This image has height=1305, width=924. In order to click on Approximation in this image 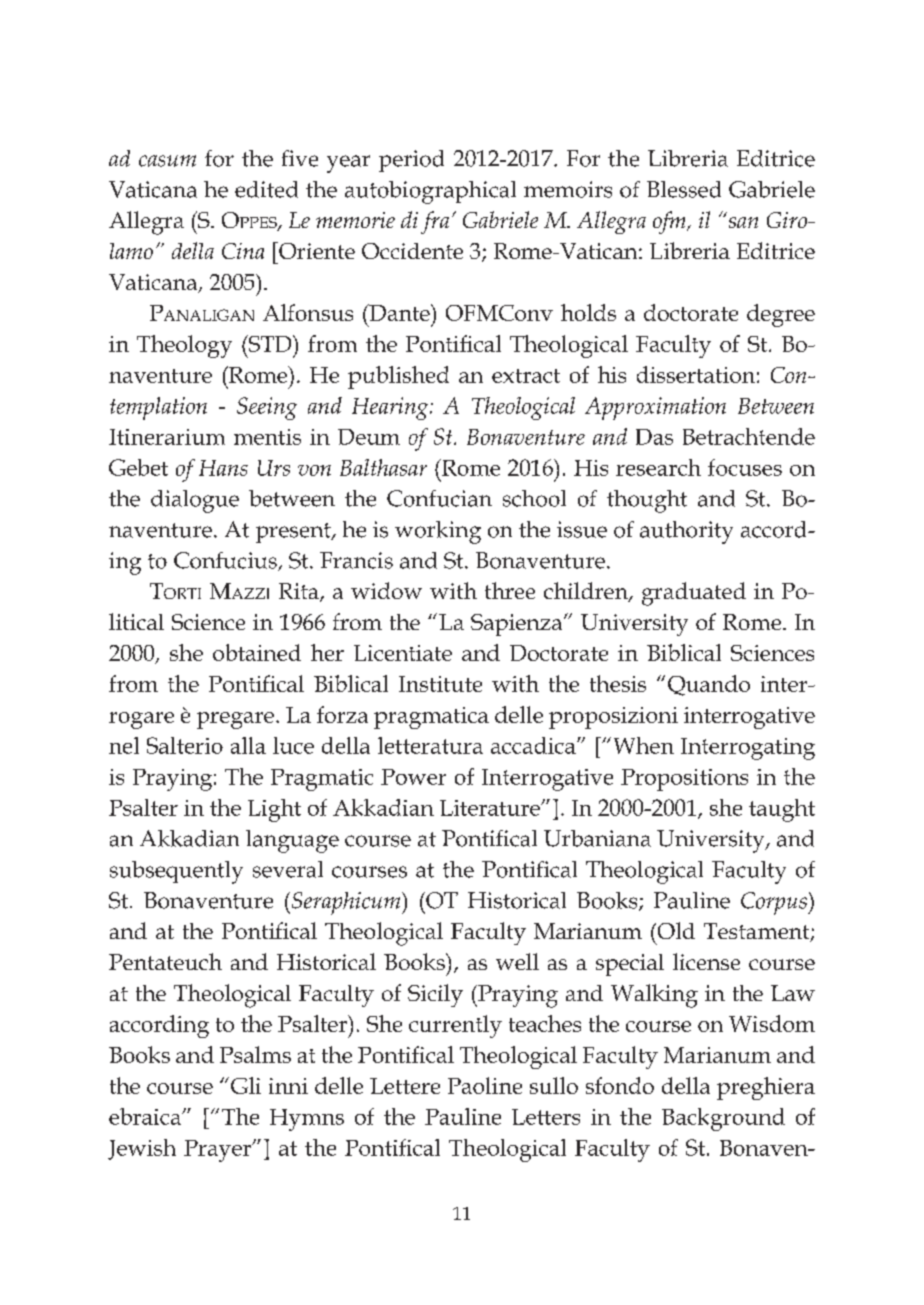, I will do `click(655, 408)`.
